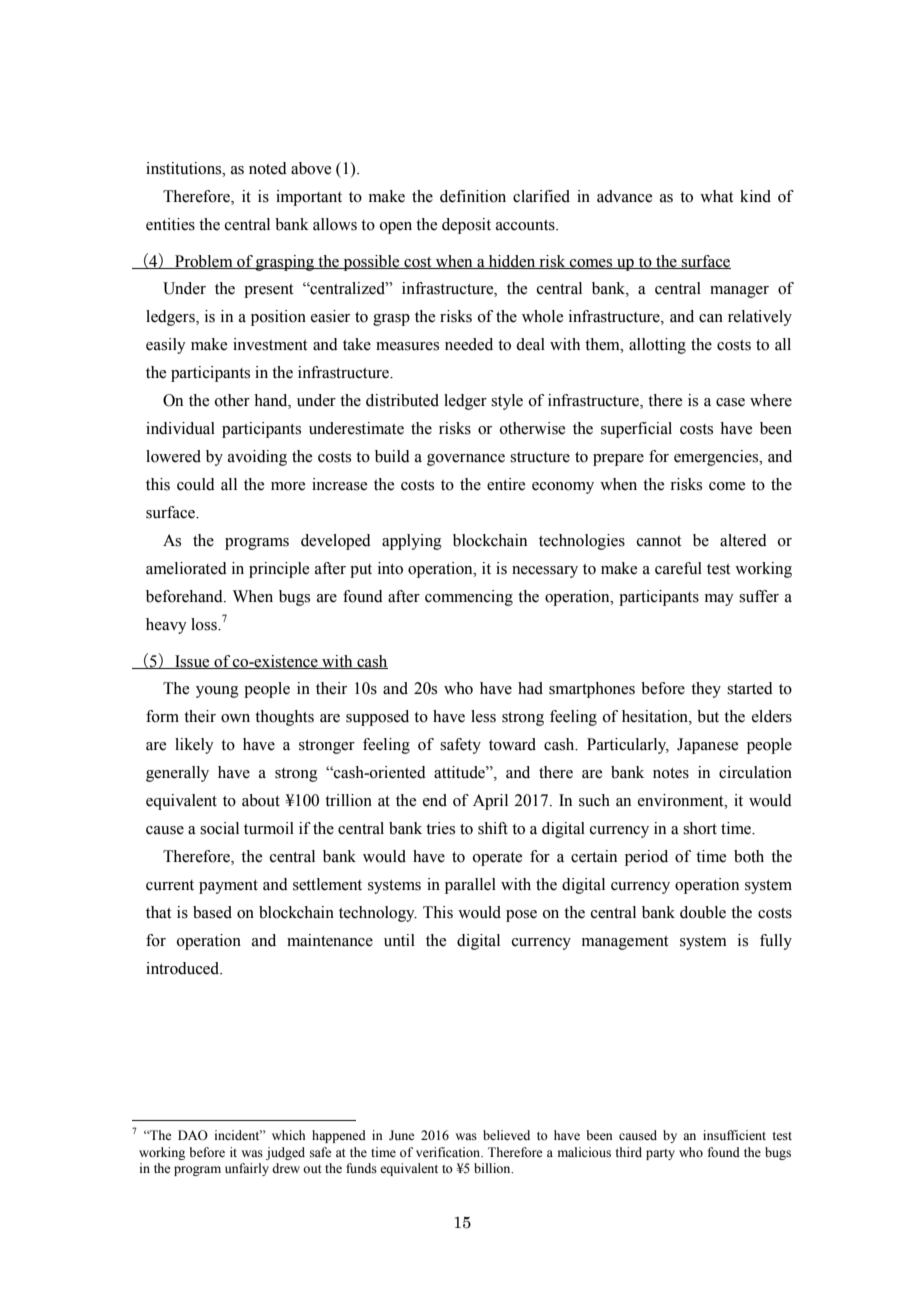  I want to click on verification, so click(449, 1152).
